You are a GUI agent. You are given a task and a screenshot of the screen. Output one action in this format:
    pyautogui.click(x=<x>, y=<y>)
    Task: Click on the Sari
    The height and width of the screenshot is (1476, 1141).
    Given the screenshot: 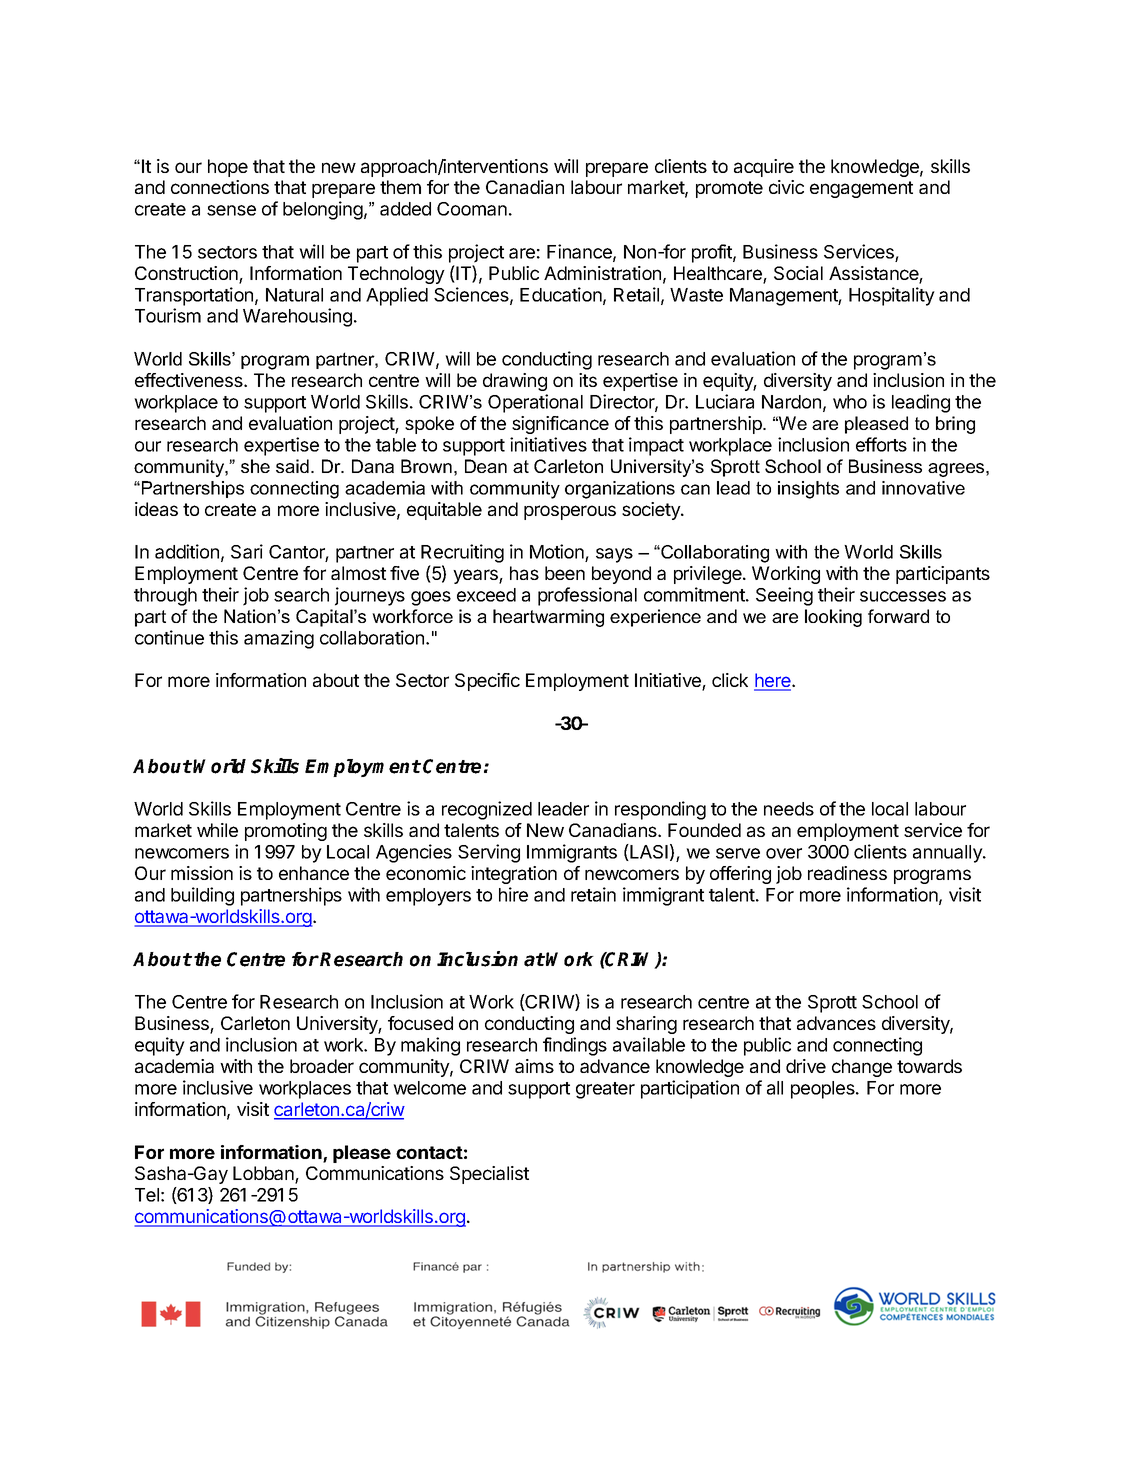 What is the action you would take?
    pyautogui.click(x=247, y=551)
